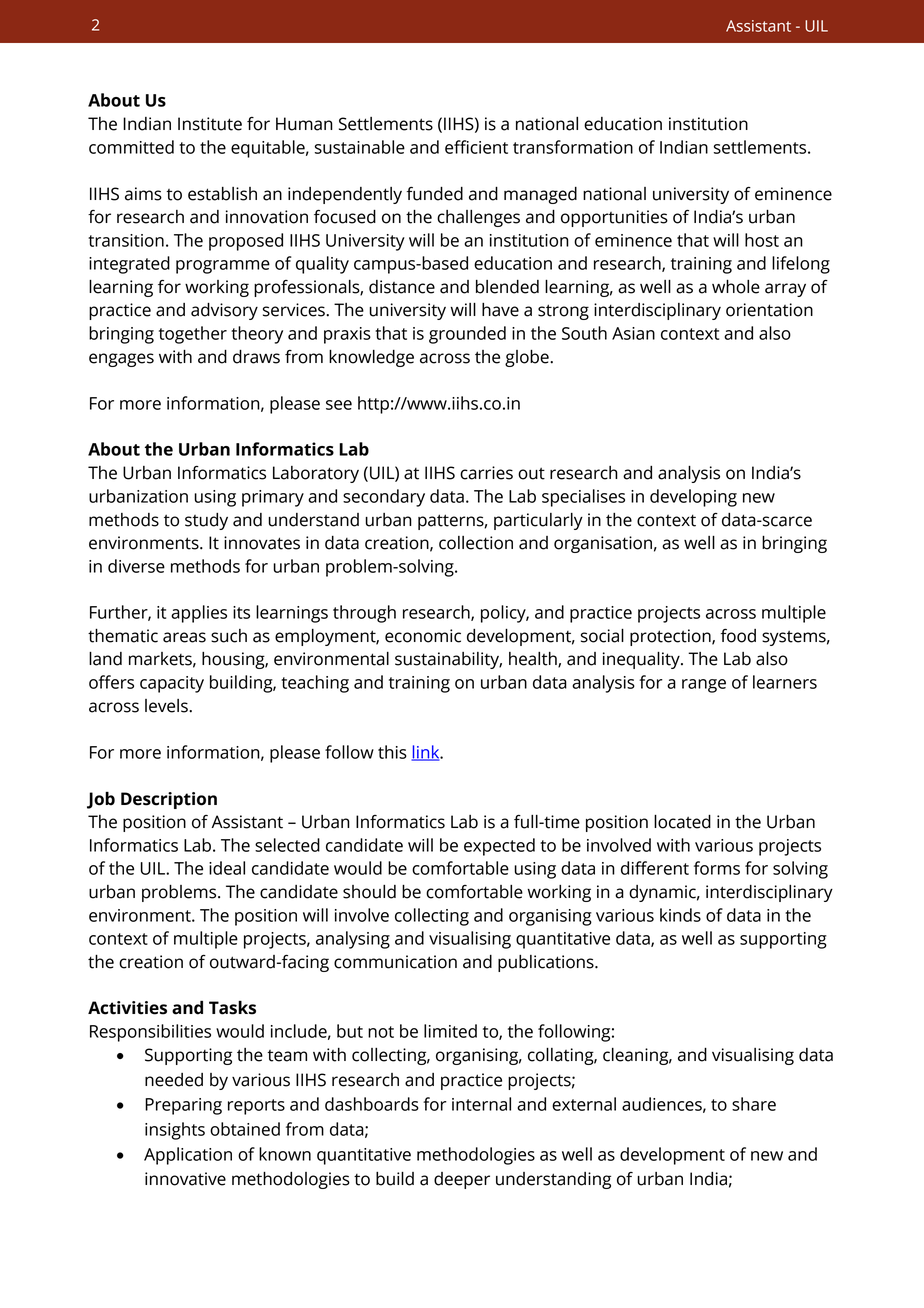 The image size is (924, 1308). What do you see at coordinates (467, 335) in the page?
I see `grounded` at bounding box center [467, 335].
